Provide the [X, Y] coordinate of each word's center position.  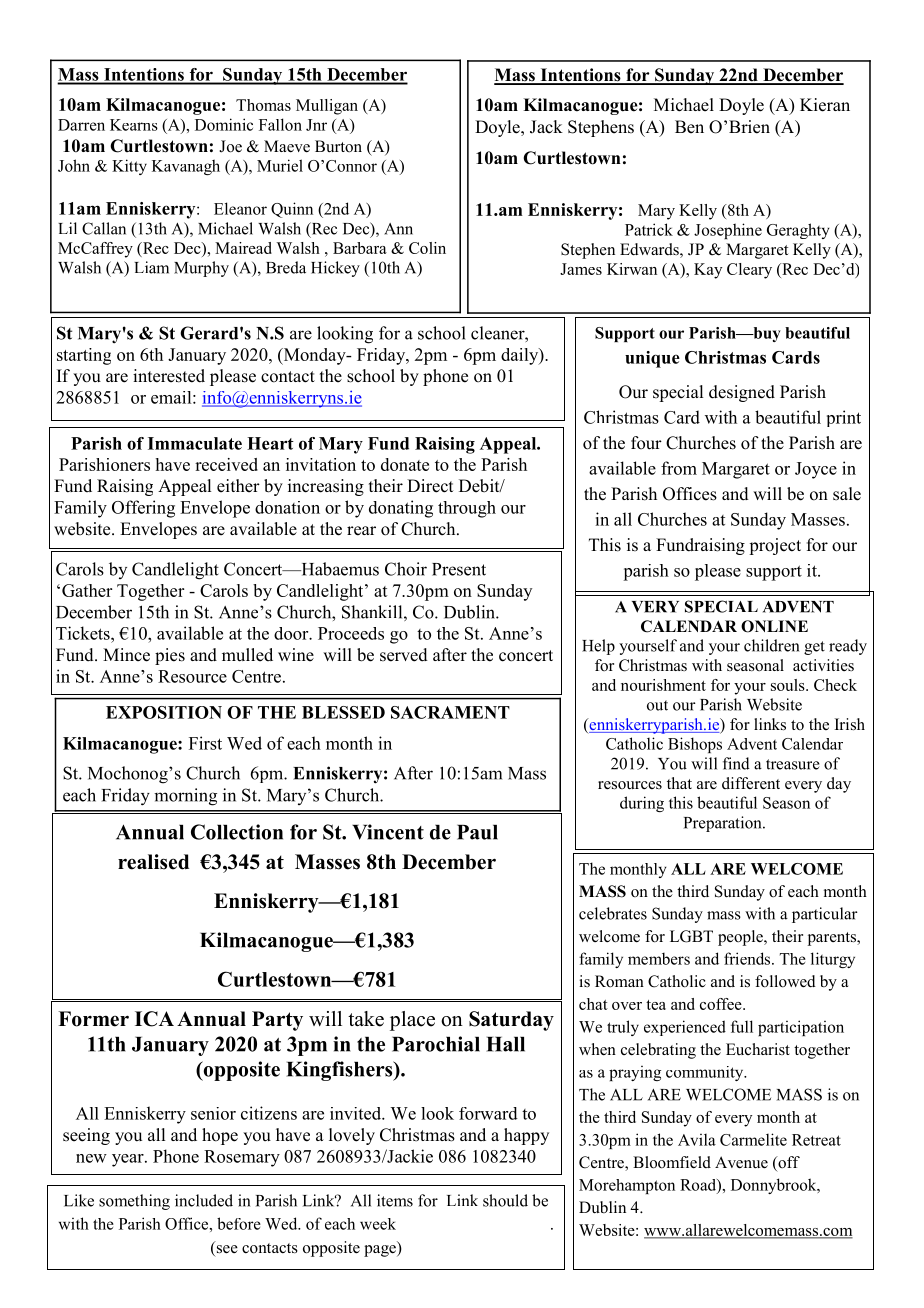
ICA [154, 1019]
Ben [689, 127]
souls [789, 685]
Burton [338, 146]
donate [405, 464]
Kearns [134, 125]
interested [169, 376]
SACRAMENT [450, 712]
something [134, 1202]
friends [748, 958]
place [412, 1021]
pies [170, 656]
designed [742, 393]
